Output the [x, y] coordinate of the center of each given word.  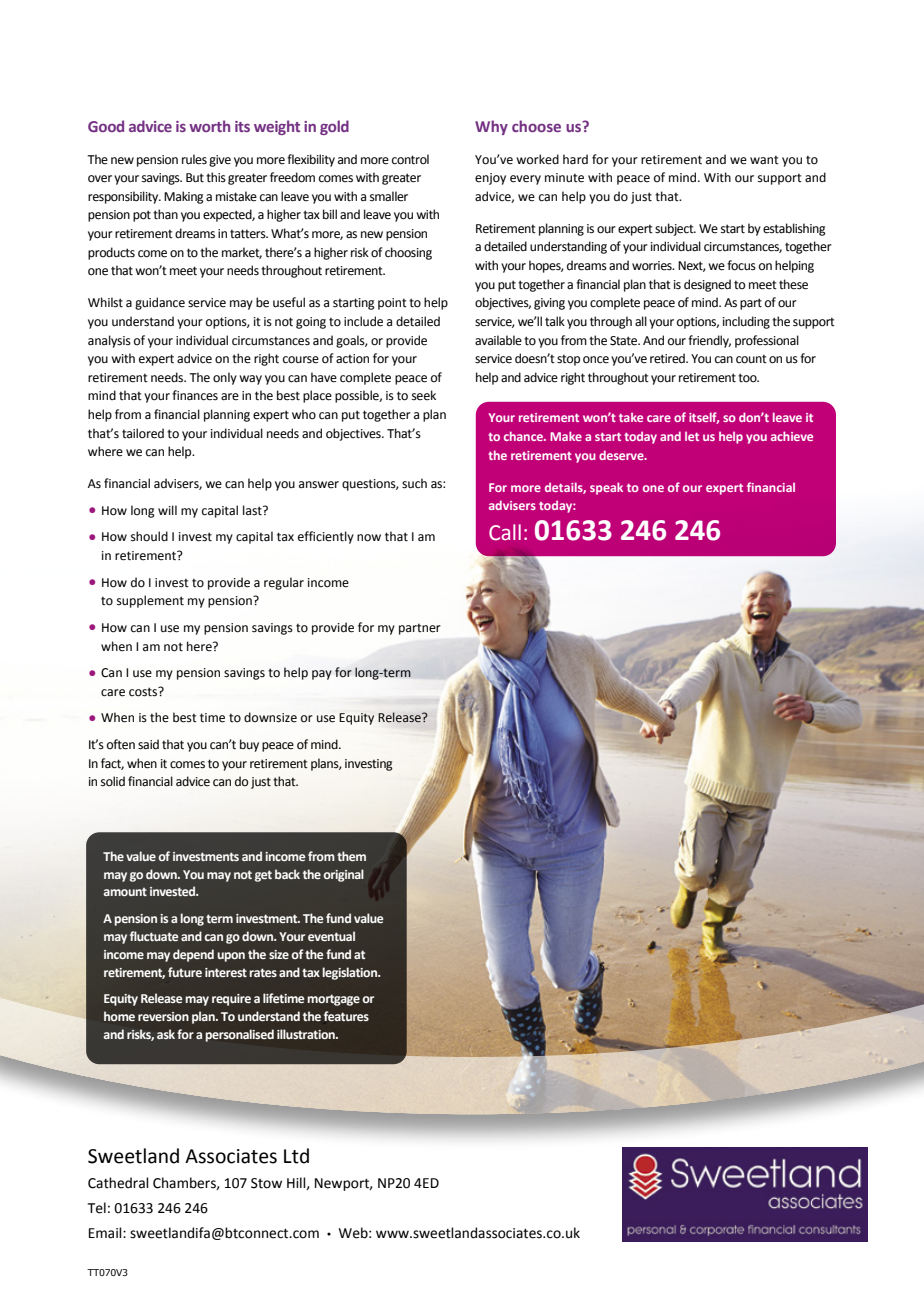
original [343, 875]
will [167, 510]
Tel [96, 1208]
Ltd [296, 1156]
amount [125, 892]
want [764, 160]
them [351, 856]
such [414, 483]
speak [606, 488]
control [410, 159]
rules [194, 159]
